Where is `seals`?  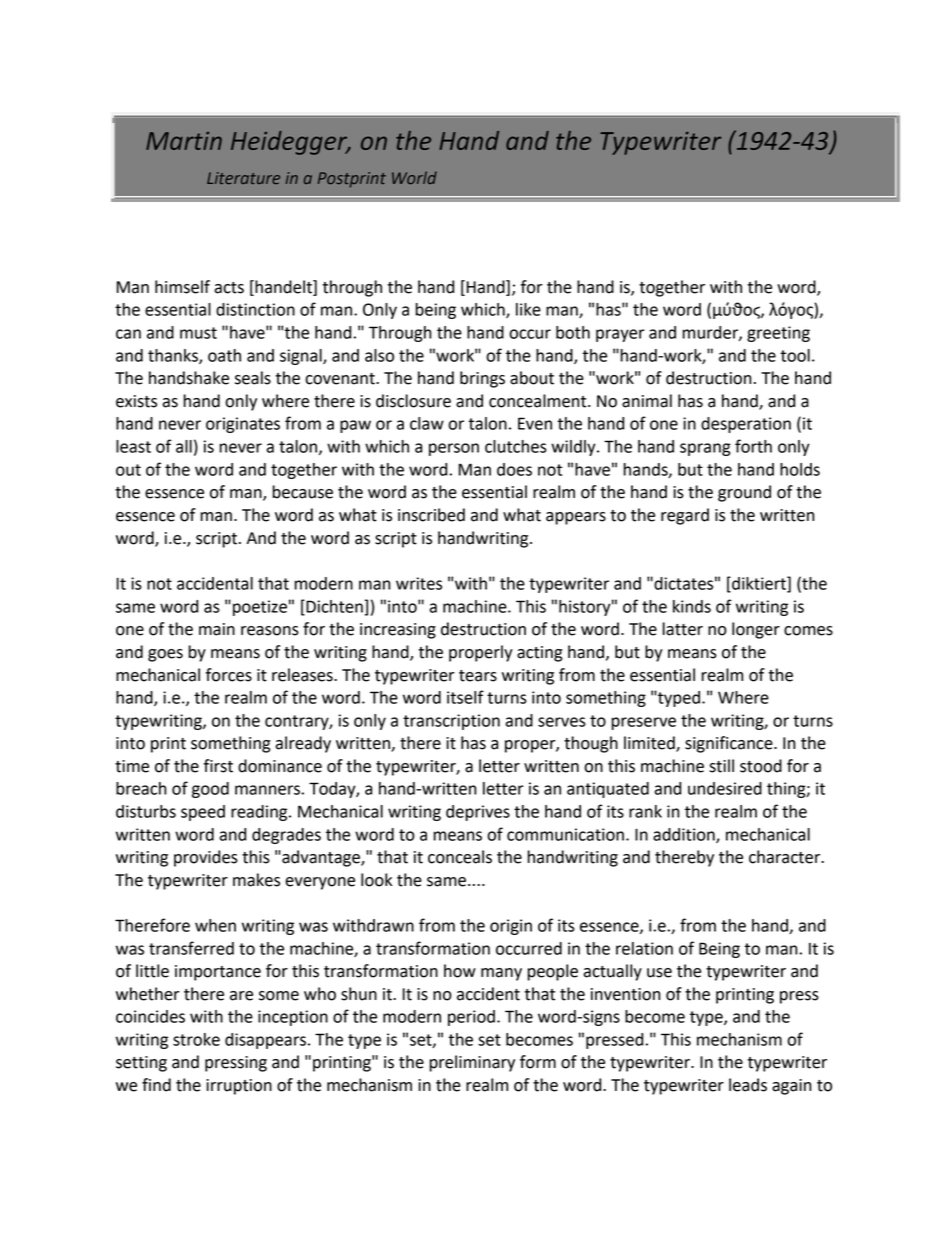
seals is located at coordinates (253, 378).
